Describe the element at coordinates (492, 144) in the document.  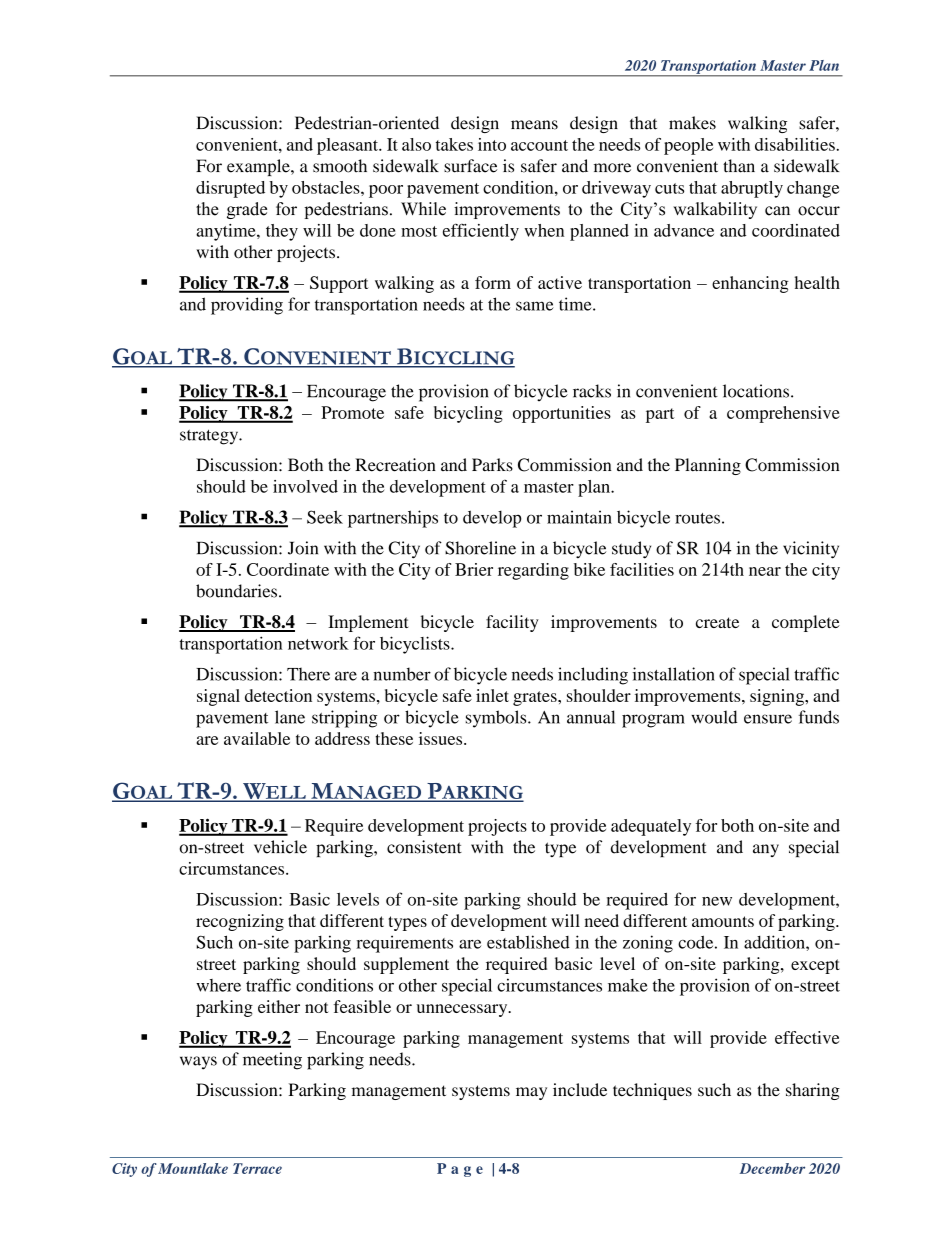
I see `into` at that location.
